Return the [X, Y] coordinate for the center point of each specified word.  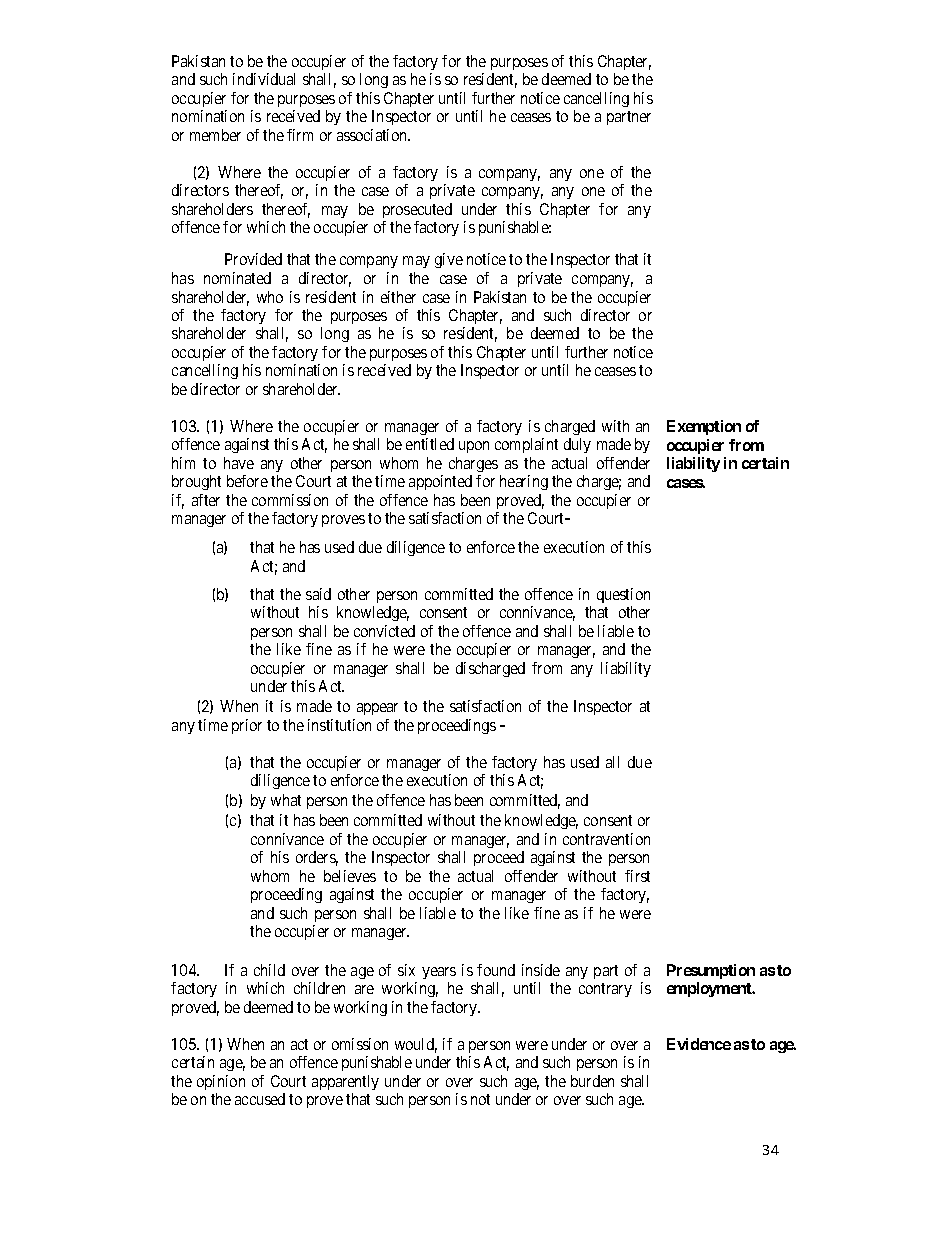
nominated [237, 278]
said [318, 594]
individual [264, 79]
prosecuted [417, 210]
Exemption [704, 427]
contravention [606, 839]
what [286, 800]
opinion [221, 1082]
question [623, 595]
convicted [384, 631]
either [398, 297]
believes [350, 876]
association [373, 135]
